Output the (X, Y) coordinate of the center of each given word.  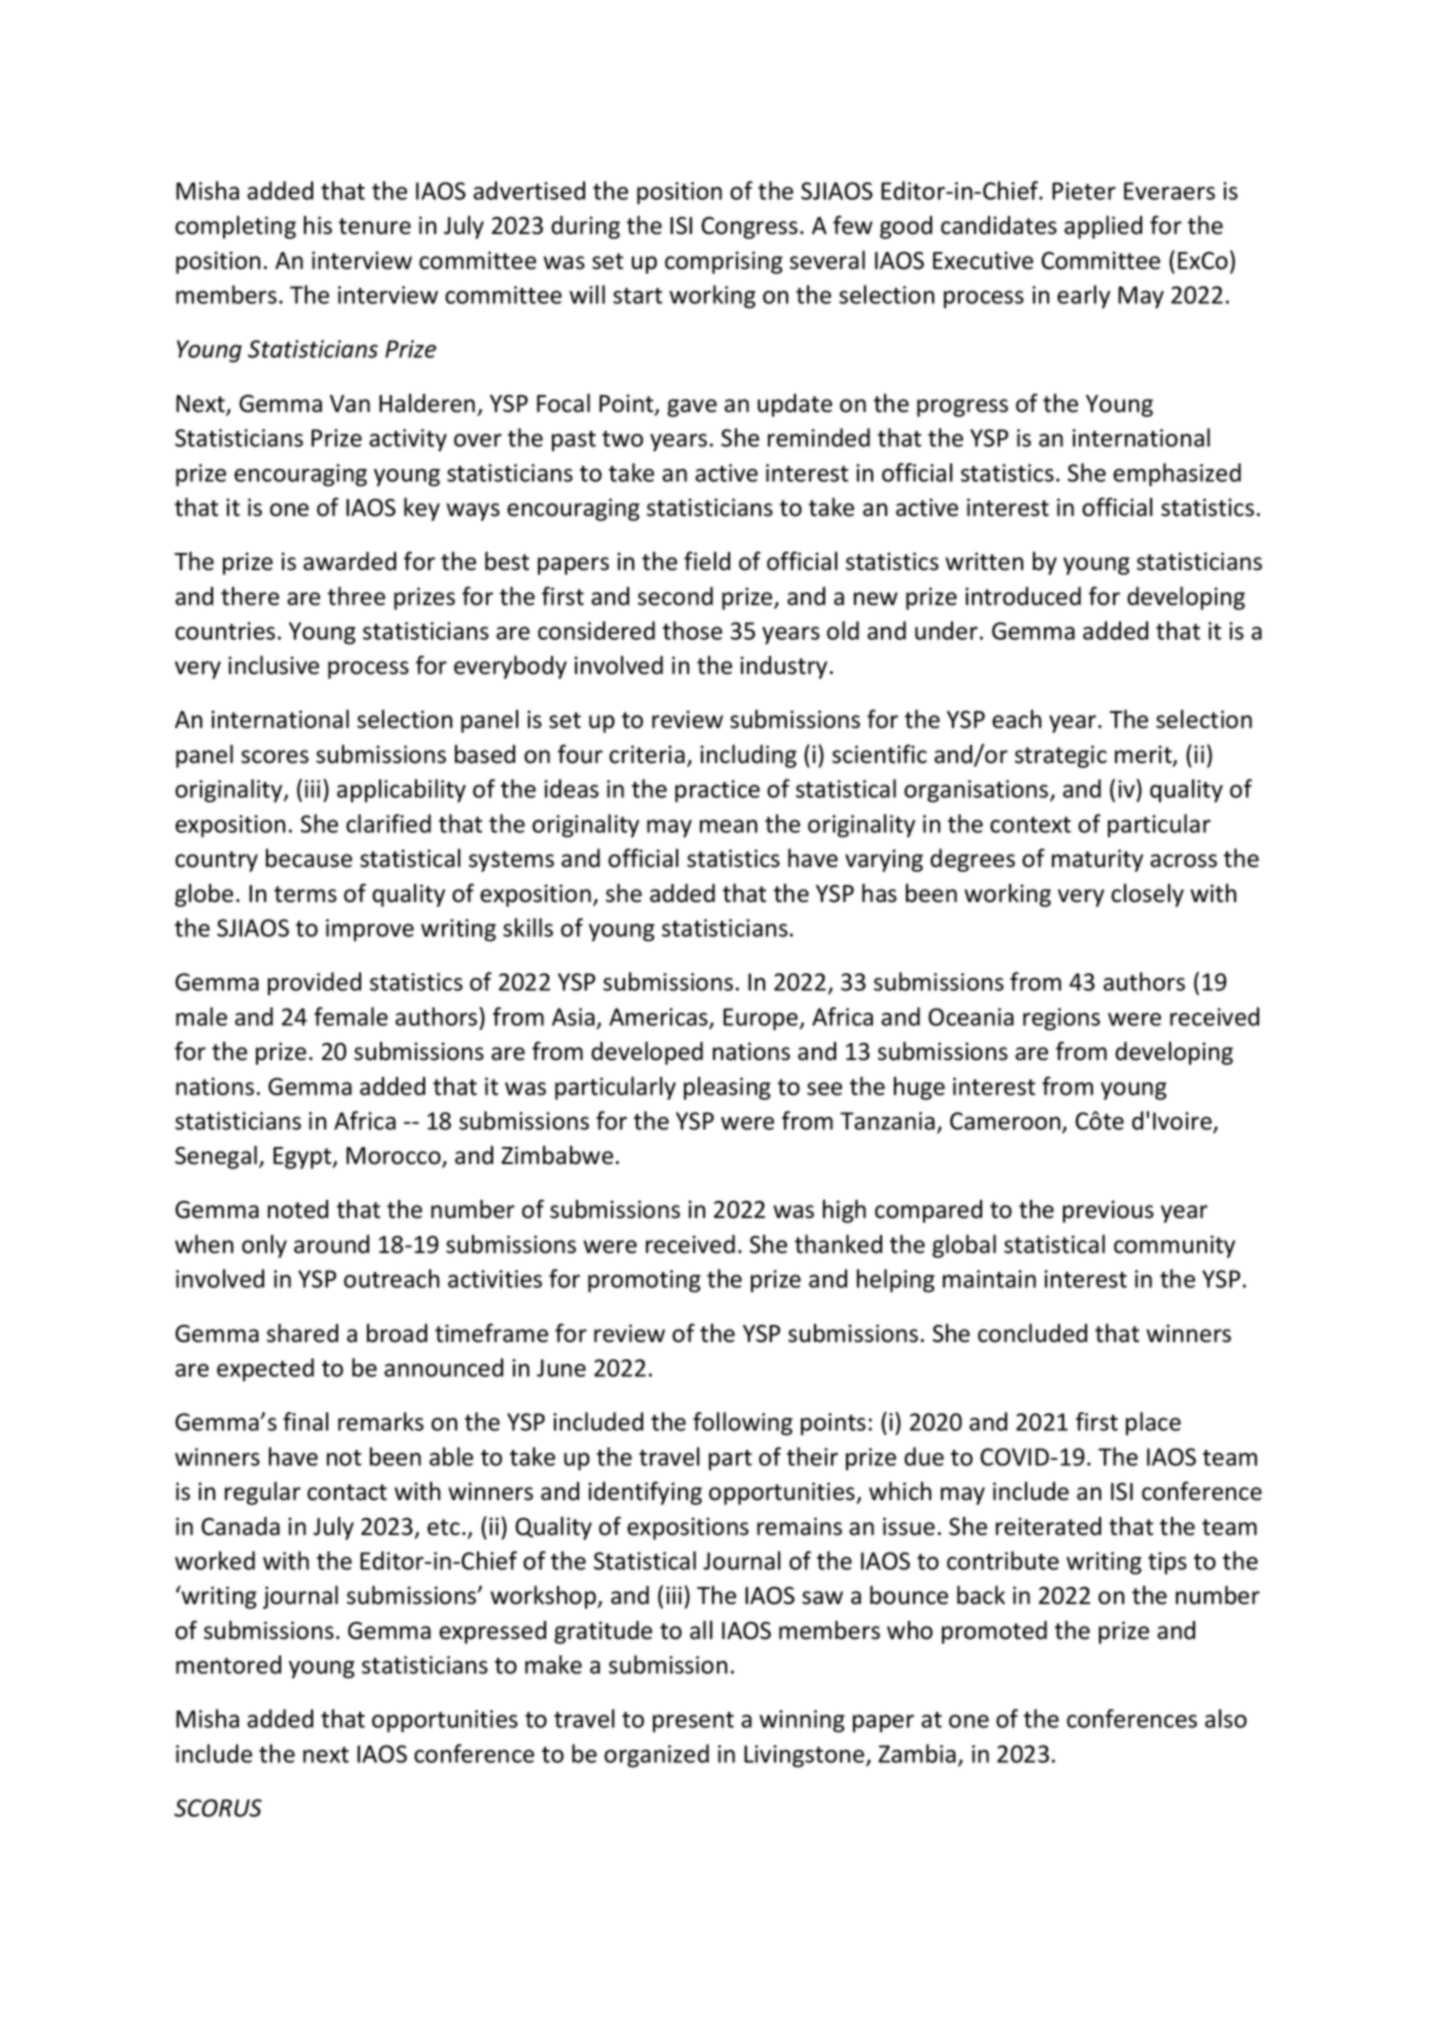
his (318, 225)
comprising (724, 262)
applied (1103, 227)
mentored (228, 1664)
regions (1061, 1019)
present (693, 1722)
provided (314, 984)
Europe (761, 1019)
